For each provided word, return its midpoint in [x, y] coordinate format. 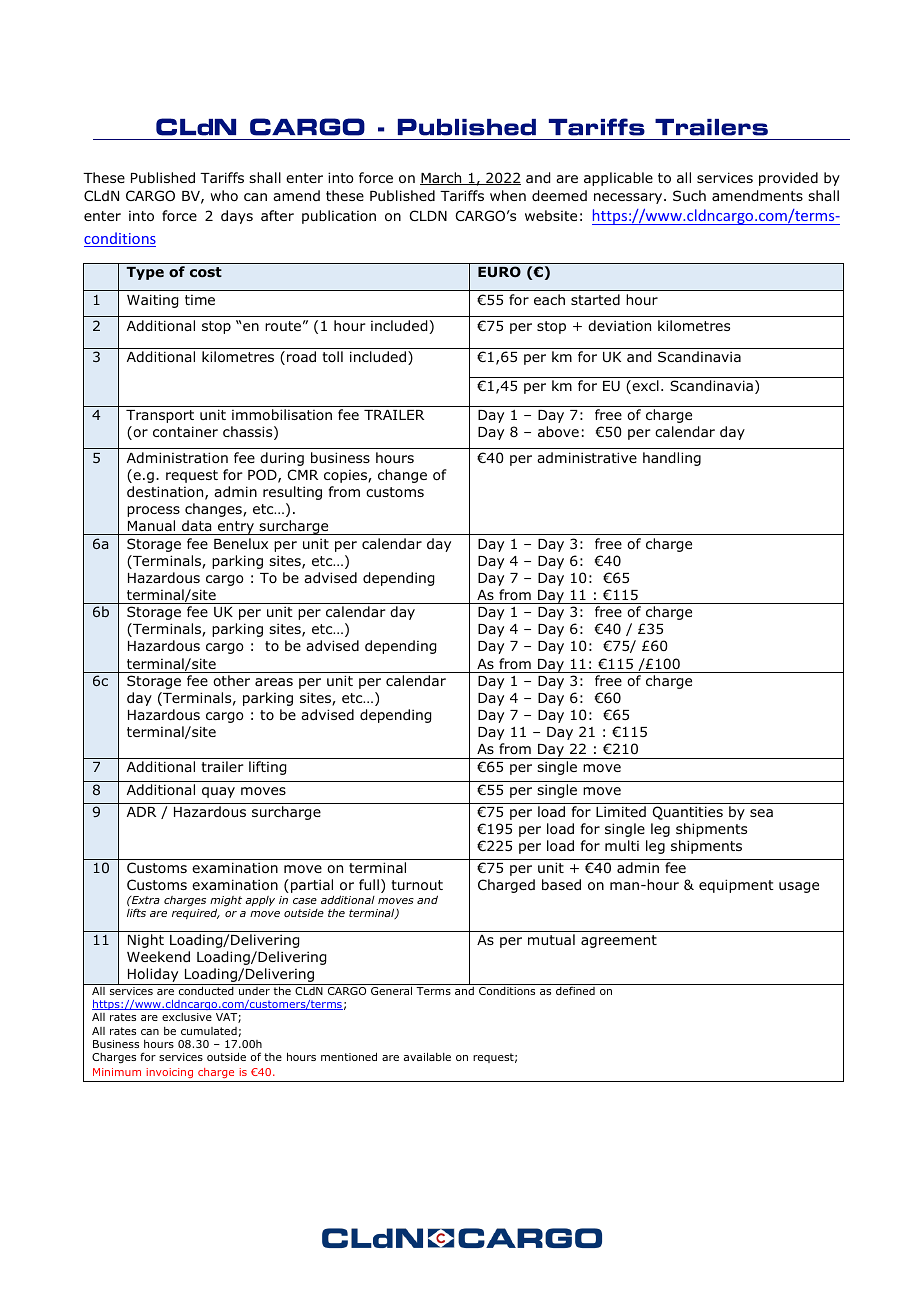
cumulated [209, 1031]
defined [575, 990]
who [224, 195]
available [427, 1056]
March [442, 178]
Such [689, 195]
